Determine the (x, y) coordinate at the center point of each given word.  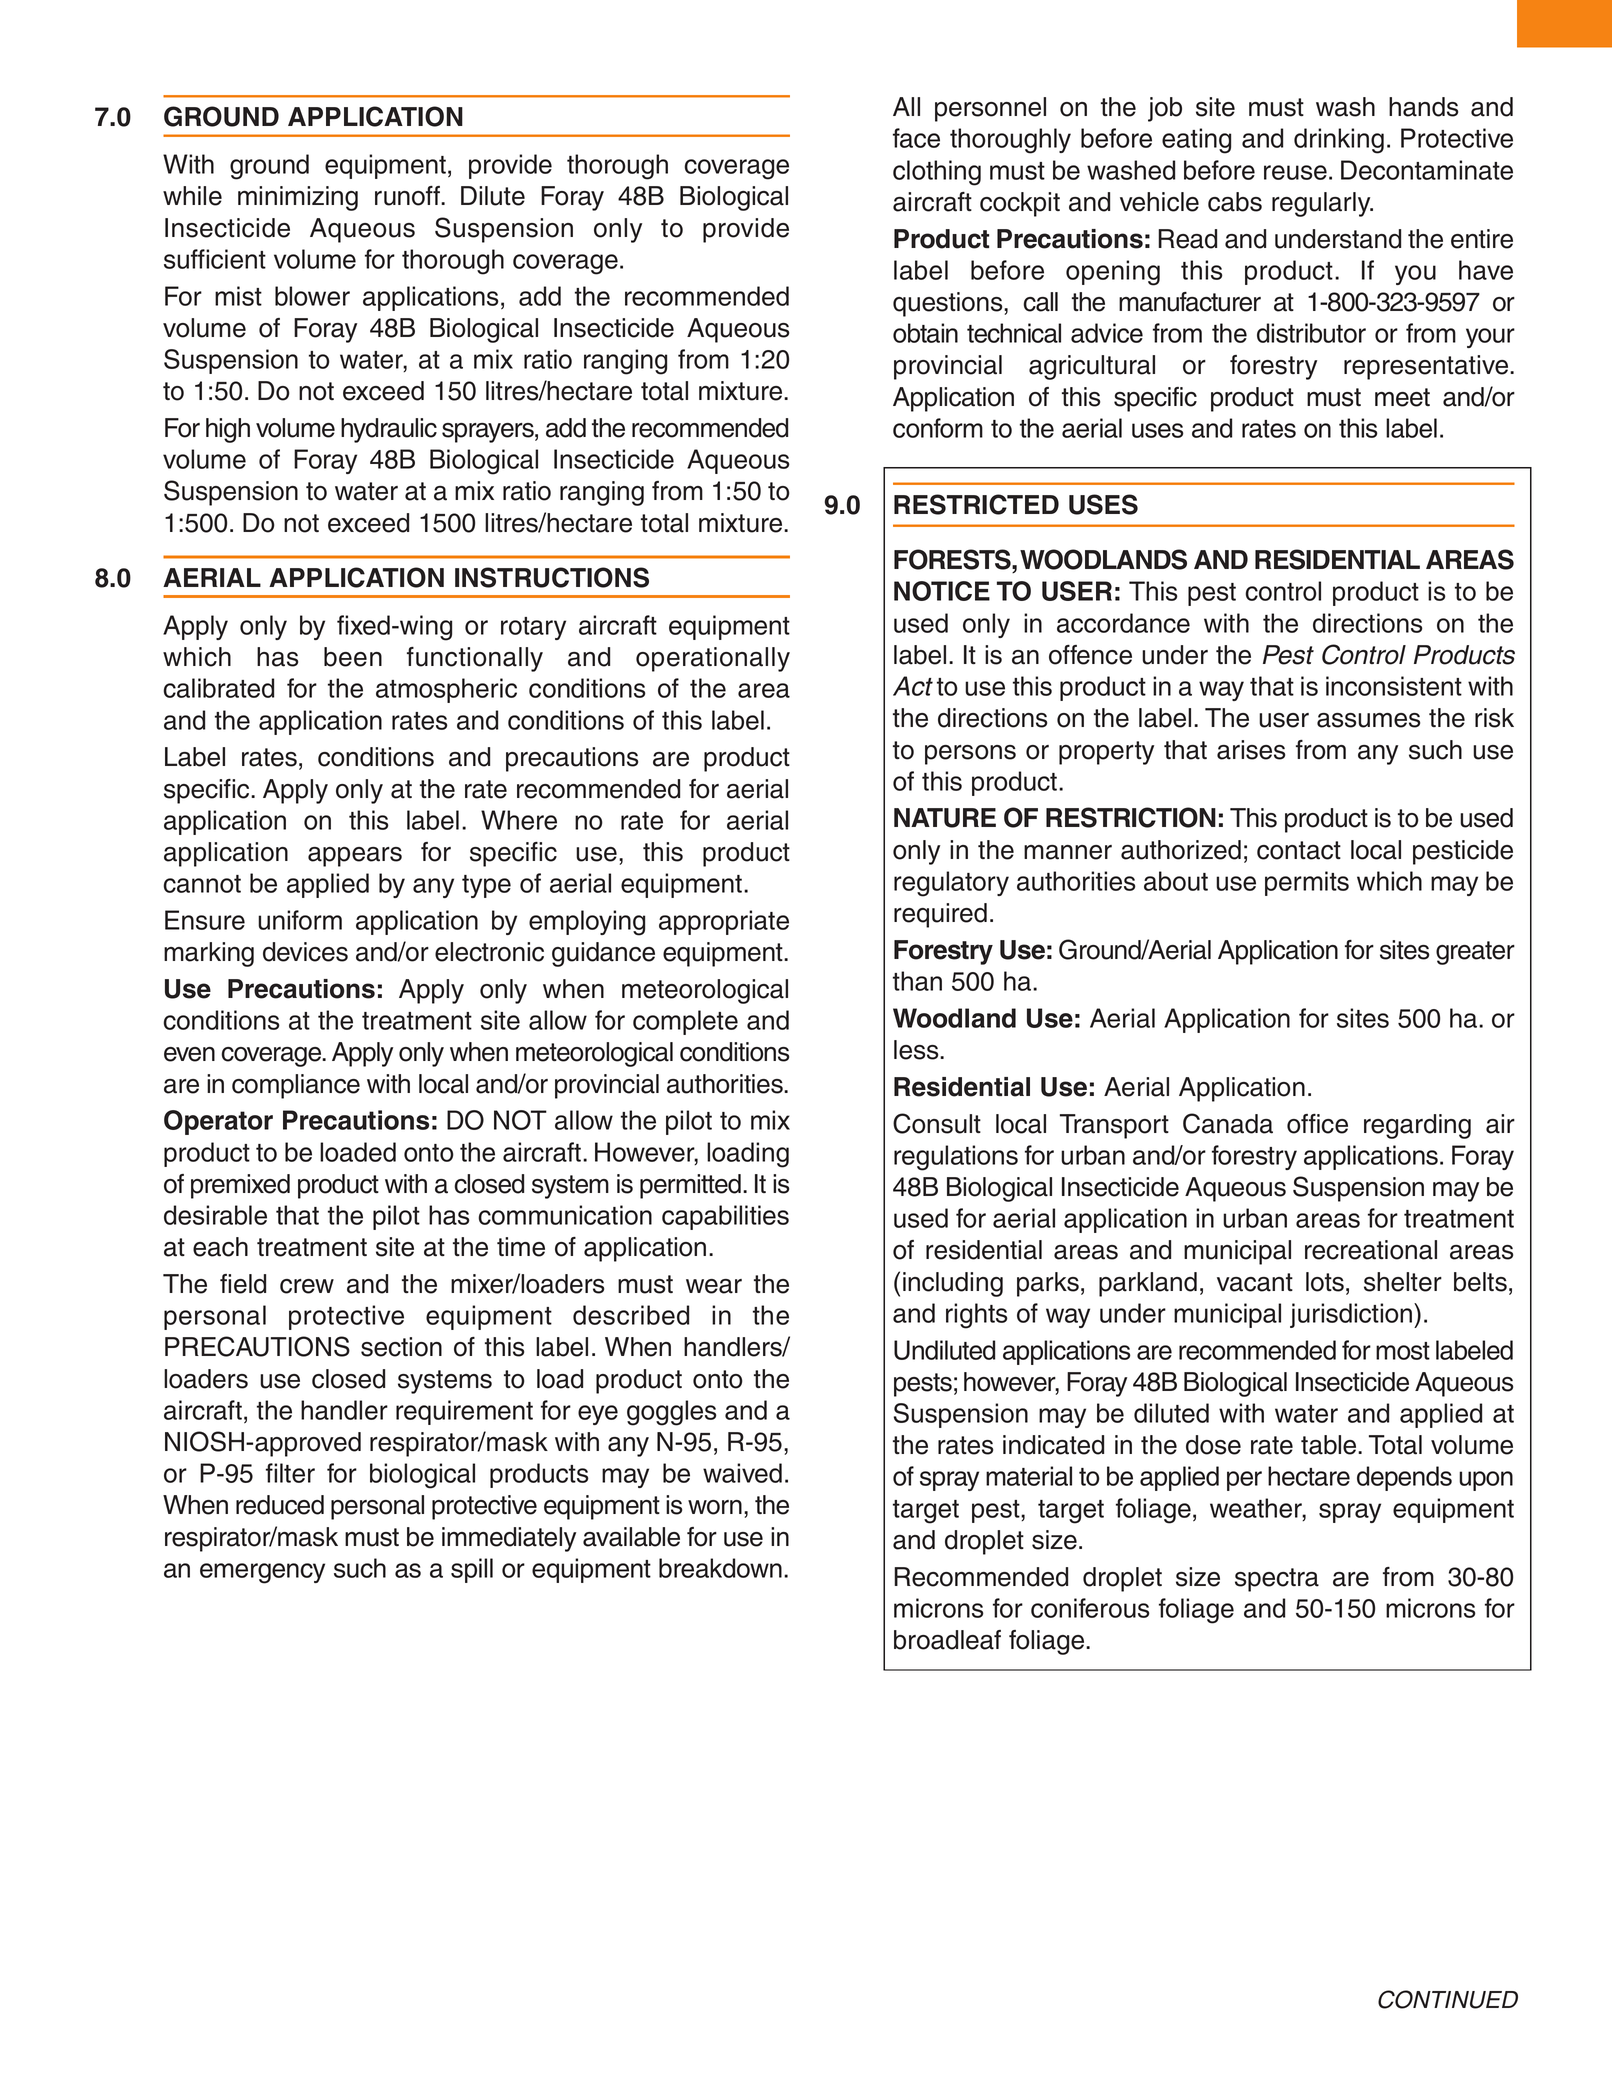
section (401, 1347)
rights (977, 1316)
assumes (1368, 720)
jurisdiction (1352, 1315)
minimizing (298, 198)
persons (970, 755)
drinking (1339, 141)
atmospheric (446, 690)
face (916, 138)
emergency (262, 1573)
